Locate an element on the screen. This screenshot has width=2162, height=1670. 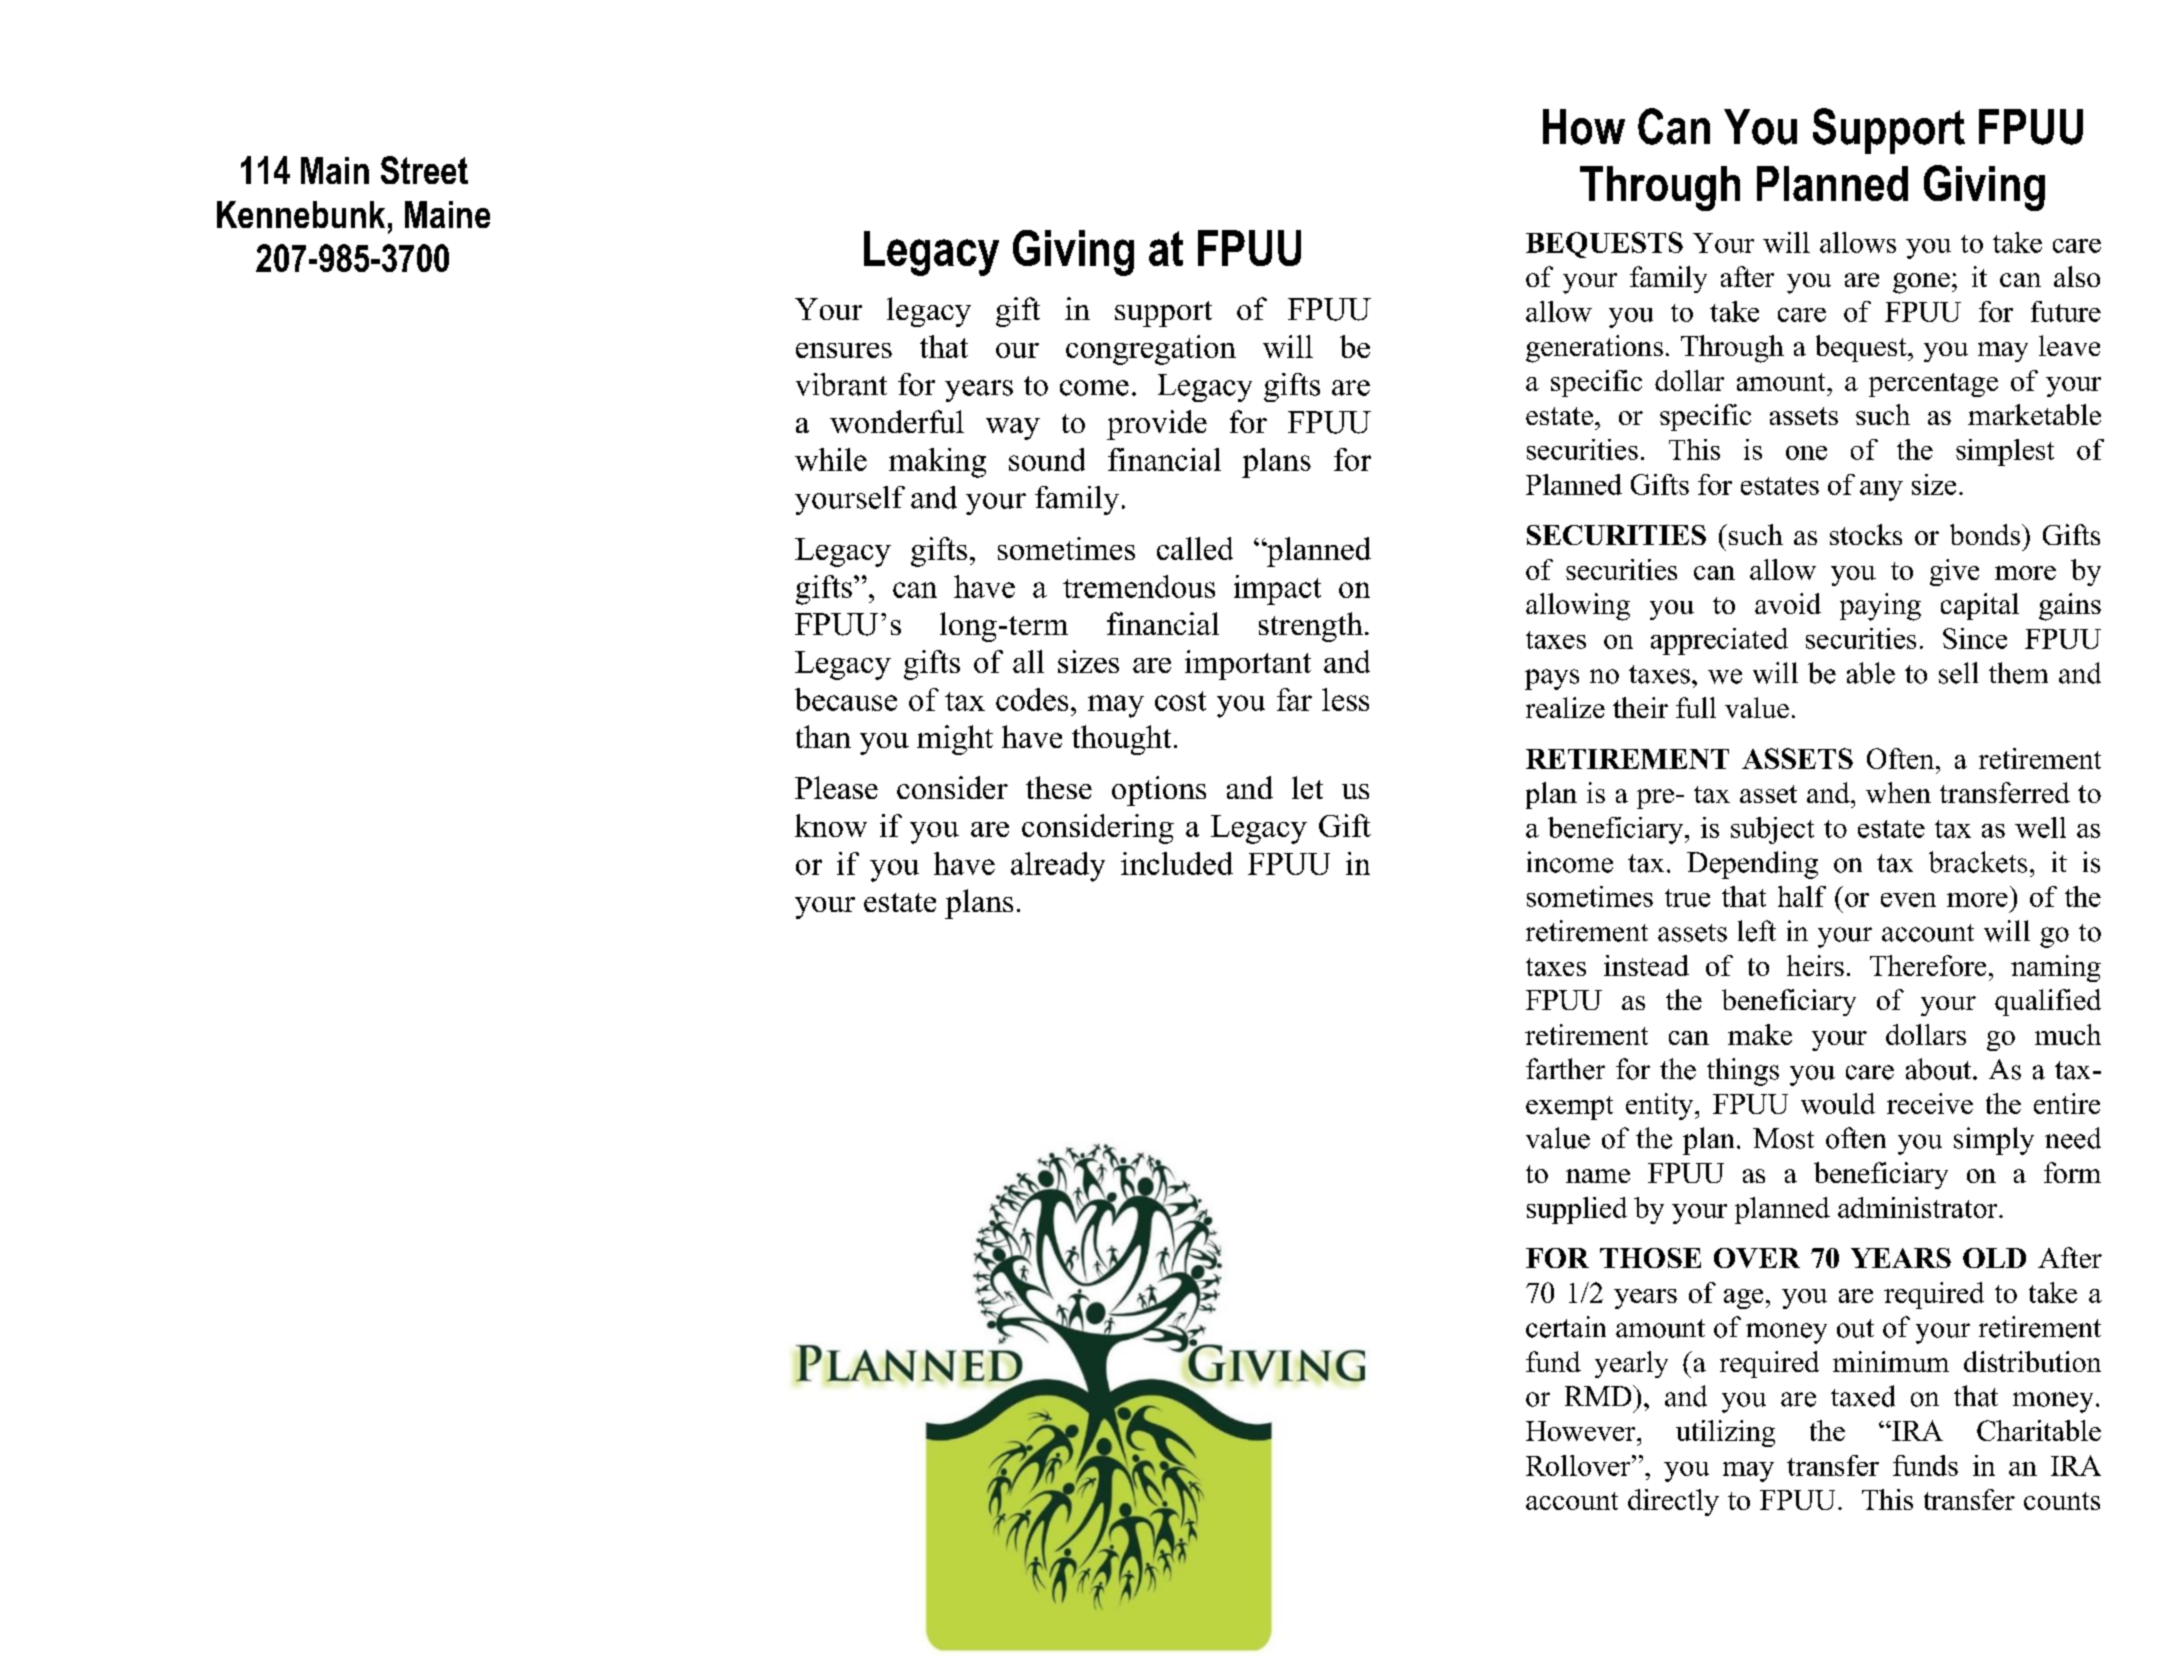
congregation is located at coordinates (1151, 350).
